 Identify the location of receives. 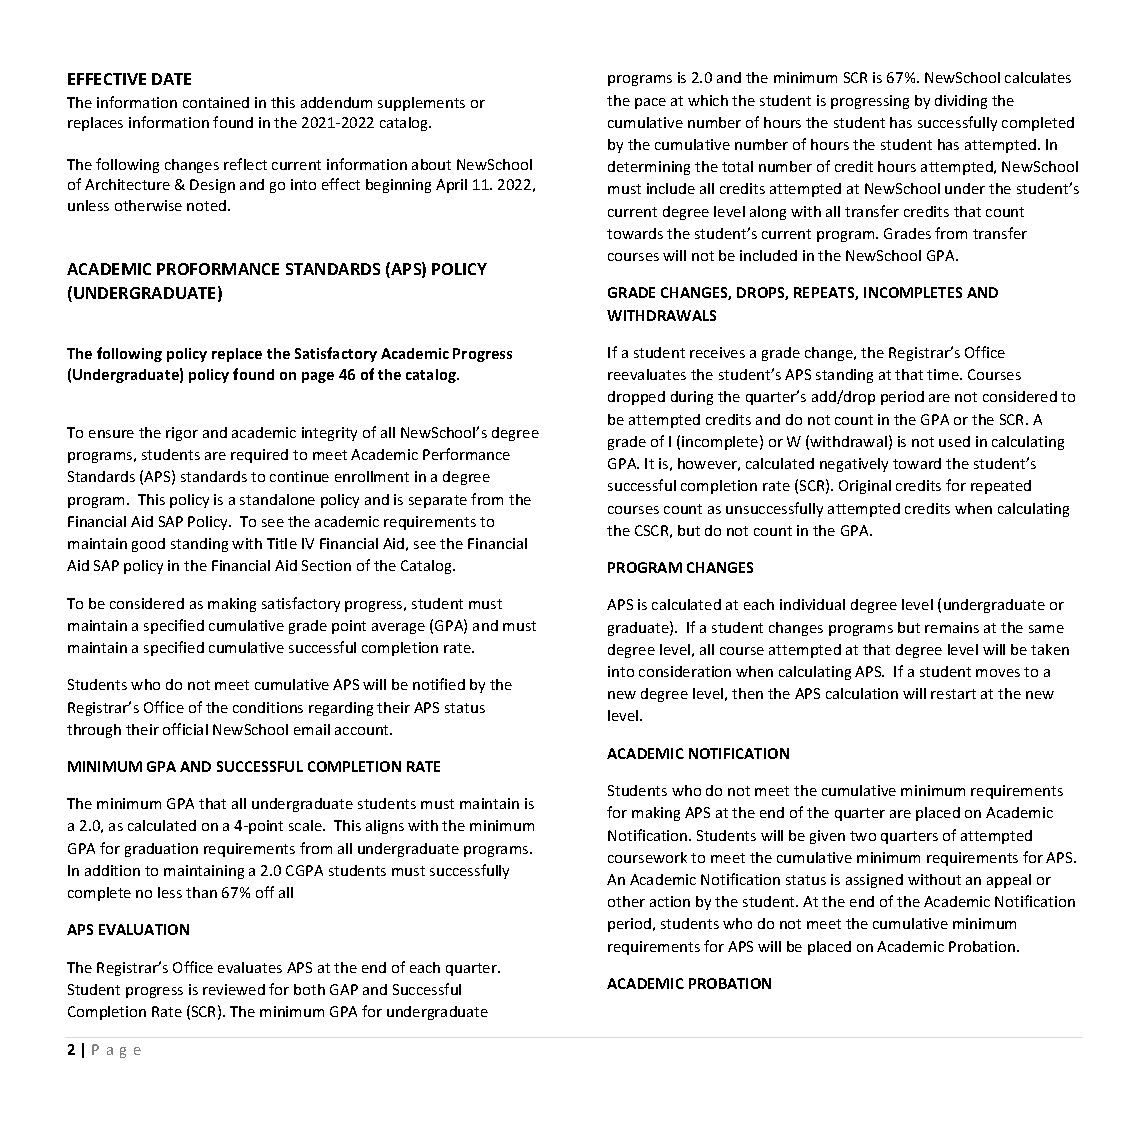
(717, 352).
